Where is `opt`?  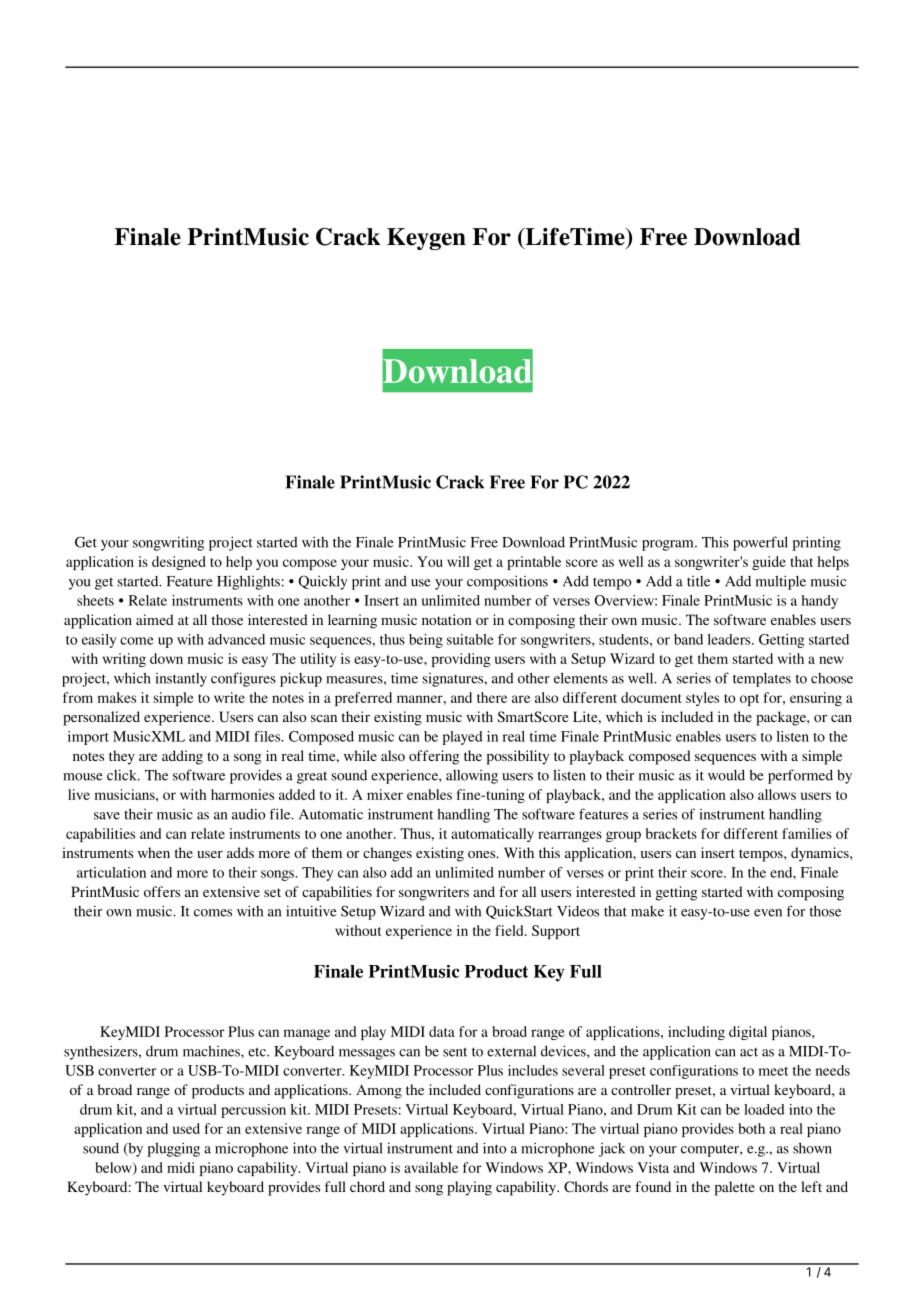
opt is located at coordinates (749, 700).
